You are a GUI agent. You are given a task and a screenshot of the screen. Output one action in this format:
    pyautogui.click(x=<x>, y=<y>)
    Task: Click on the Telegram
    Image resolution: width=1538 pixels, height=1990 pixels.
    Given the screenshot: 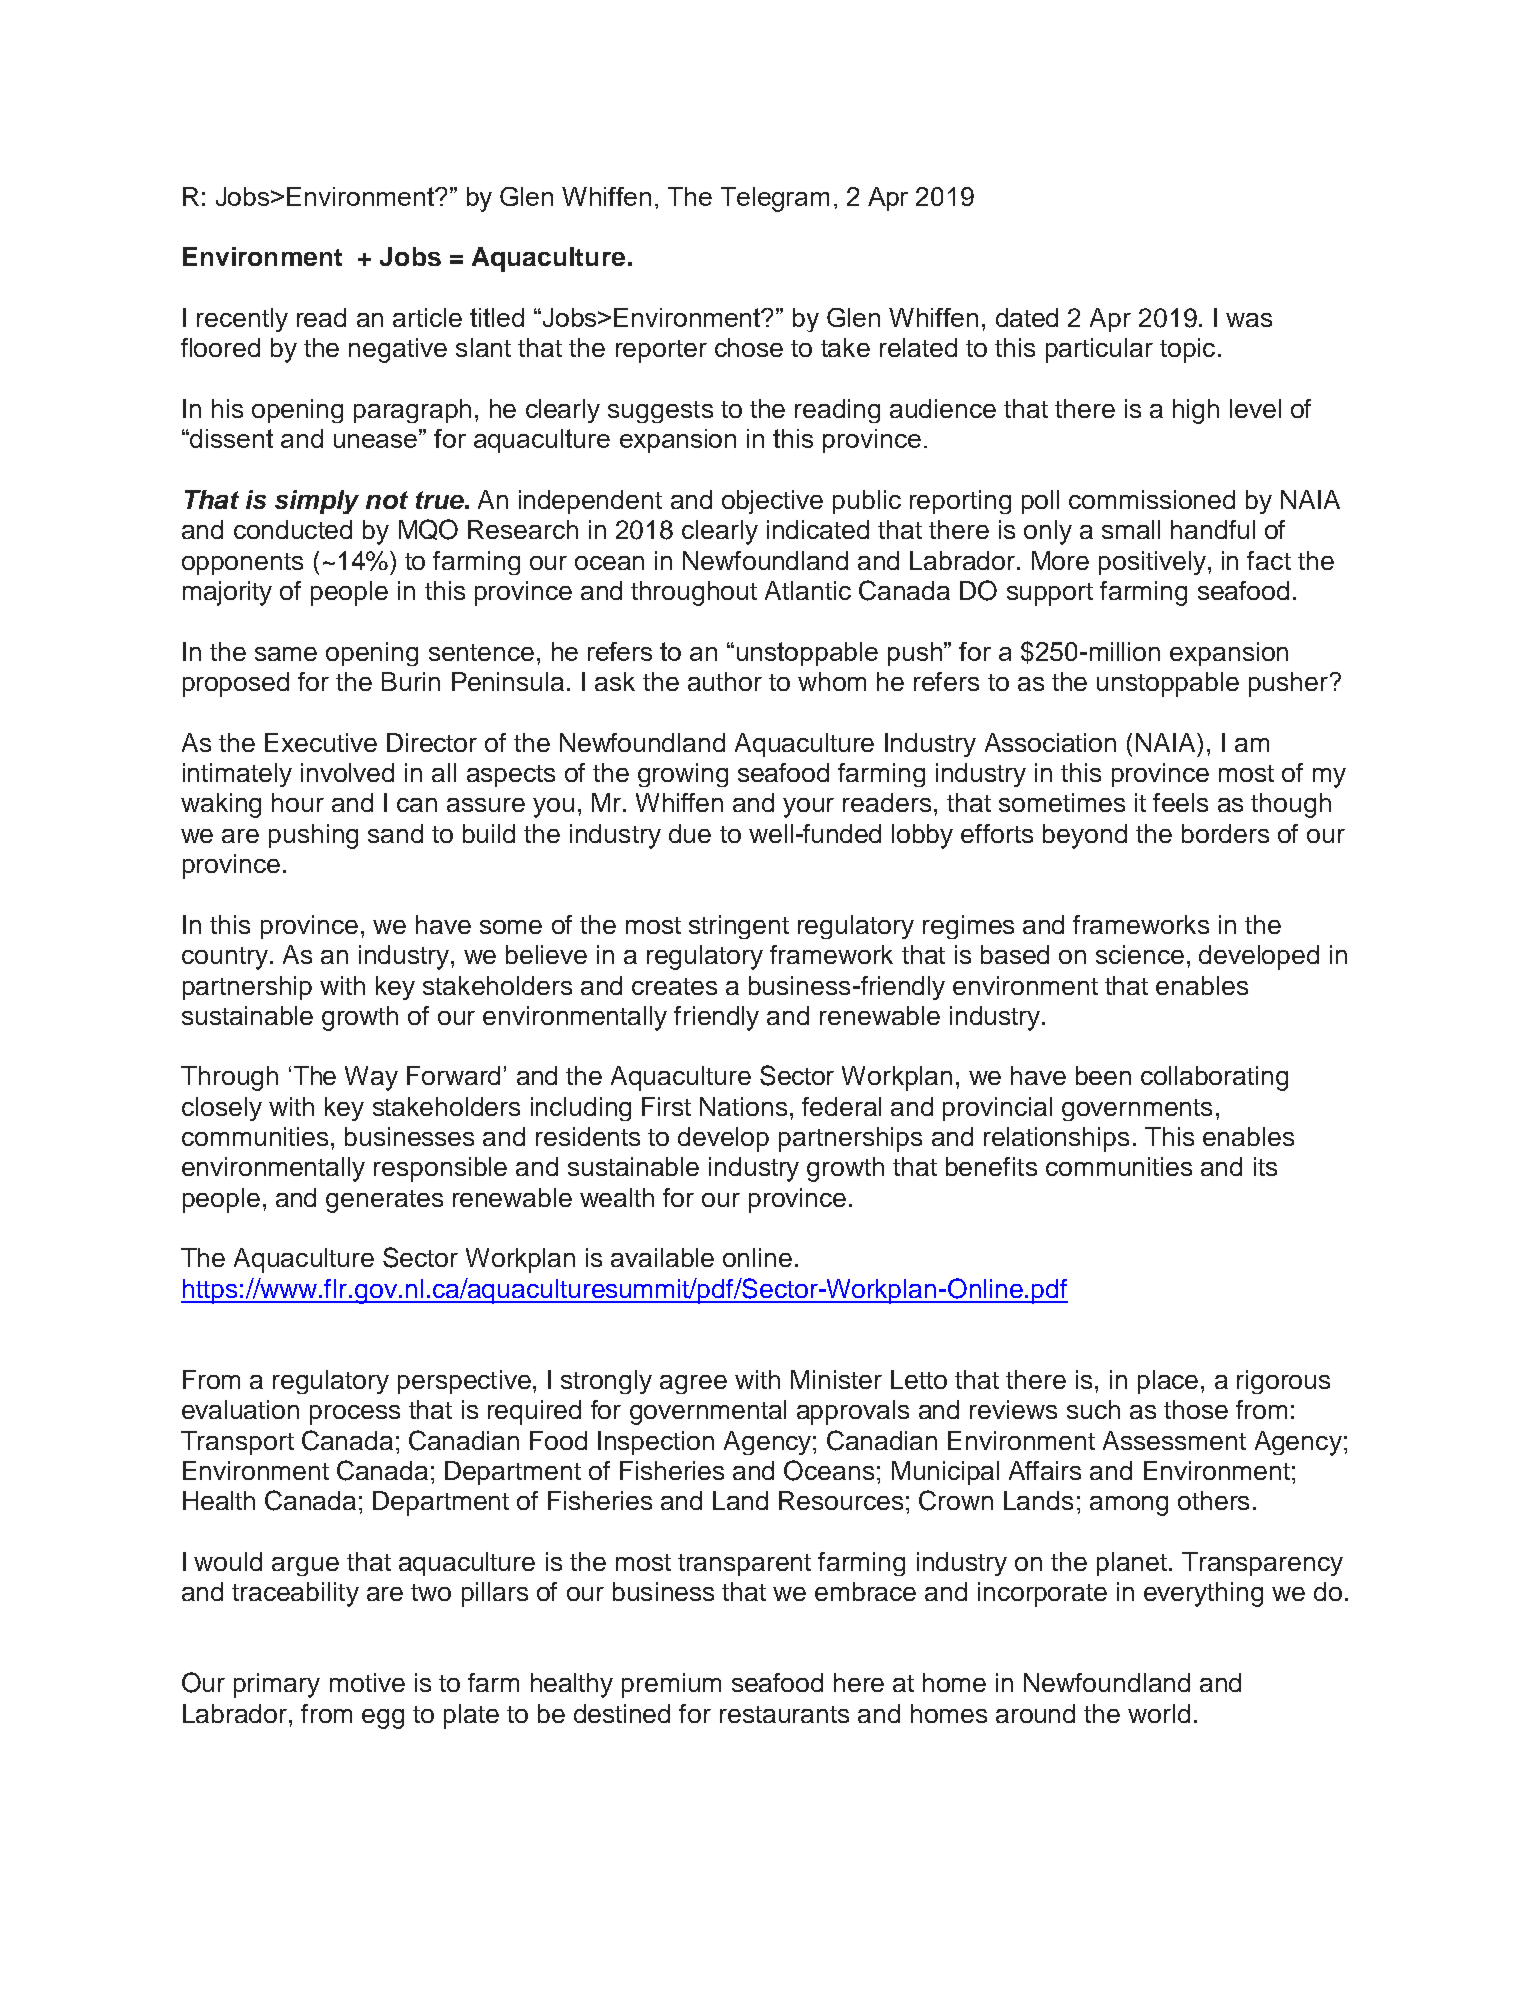 What is the action you would take?
    pyautogui.click(x=775, y=199)
